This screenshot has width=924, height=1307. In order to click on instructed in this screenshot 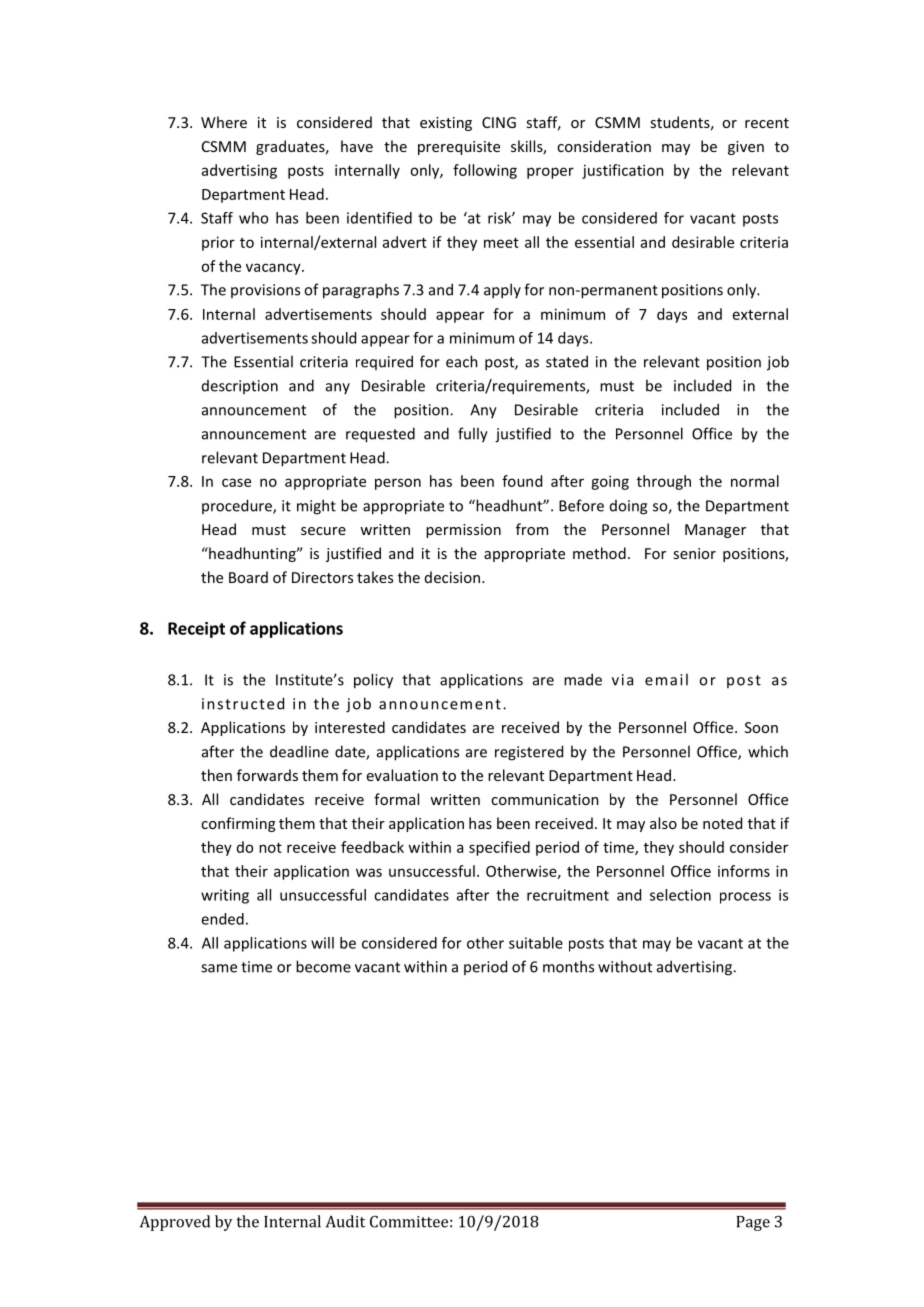, I will do `click(243, 703)`.
